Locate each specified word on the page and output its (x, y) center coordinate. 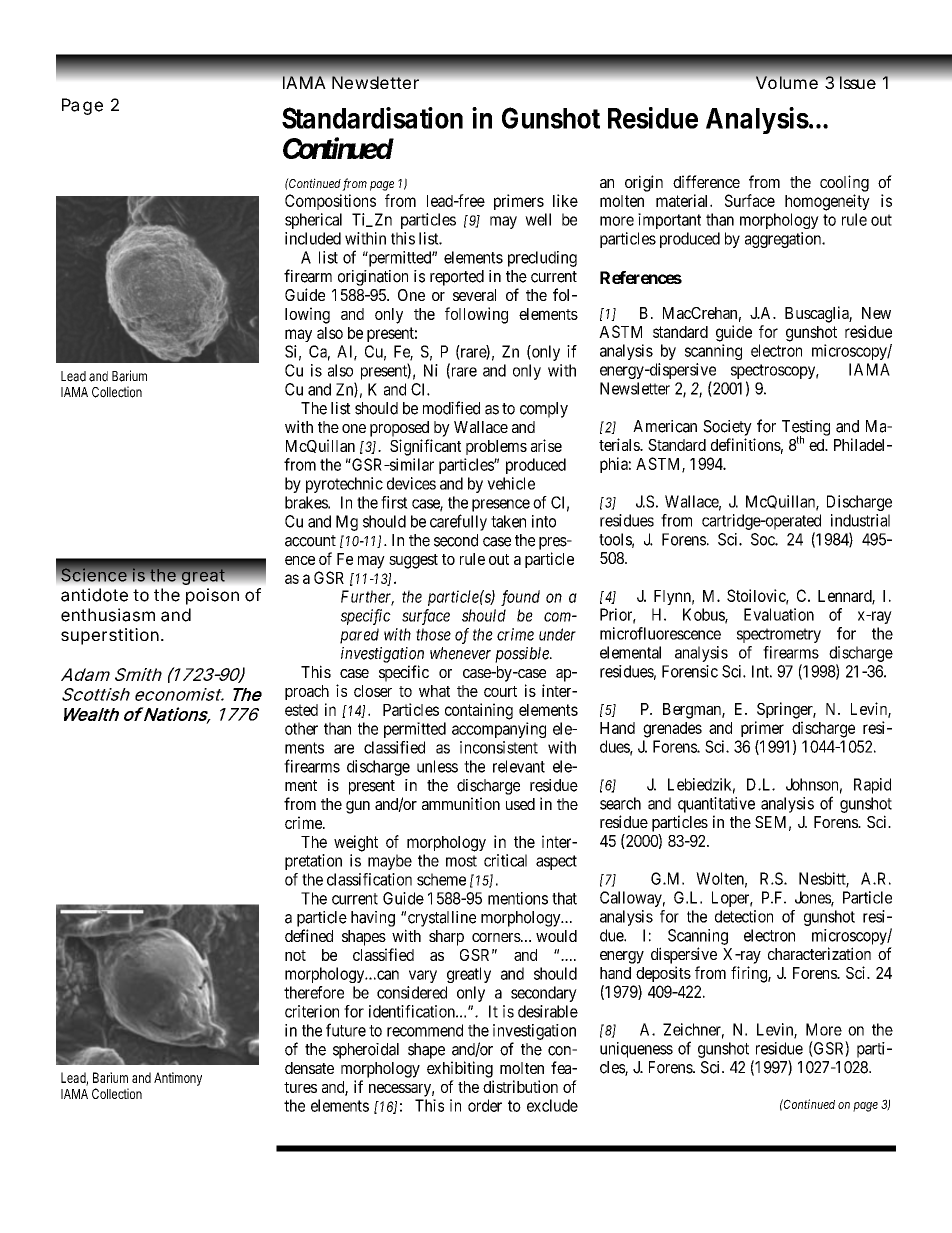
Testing (806, 429)
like (565, 200)
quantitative (716, 805)
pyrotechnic (344, 485)
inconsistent (499, 747)
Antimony (178, 1079)
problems (496, 447)
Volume (787, 82)
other (301, 728)
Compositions (330, 202)
